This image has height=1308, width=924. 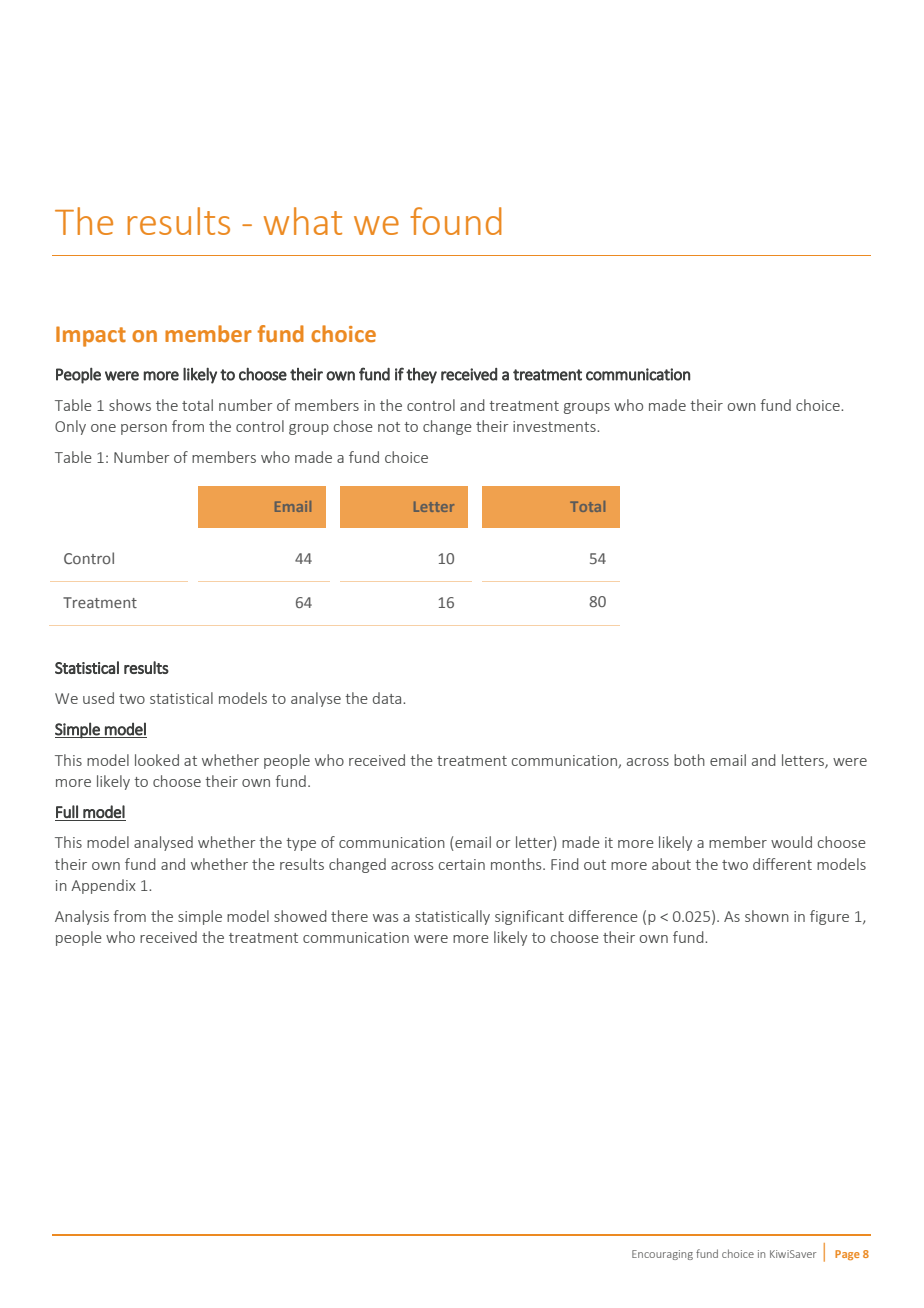 What do you see at coordinates (421, 376) in the image?
I see `they` at bounding box center [421, 376].
